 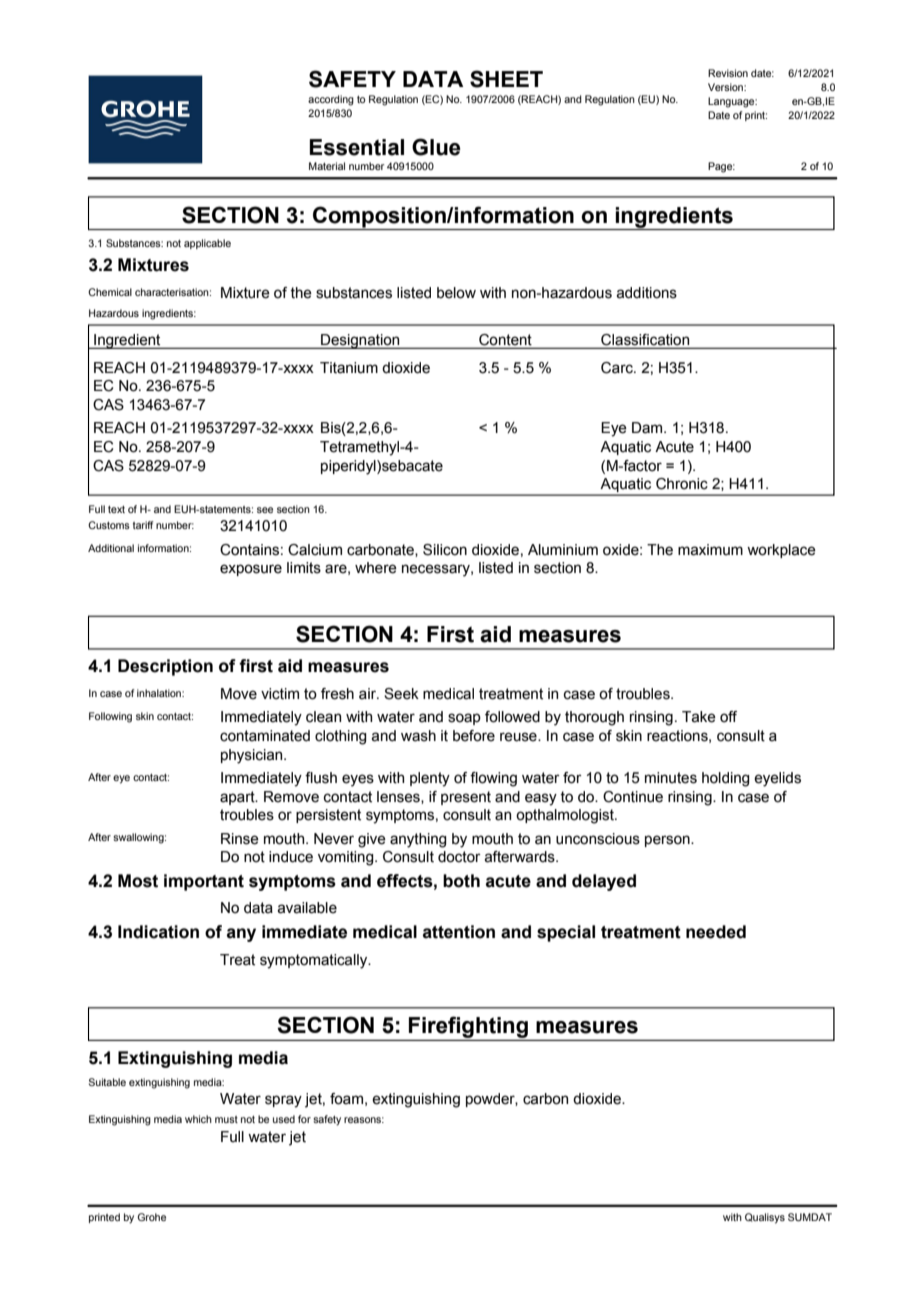 I want to click on text, so click(x=116, y=509).
